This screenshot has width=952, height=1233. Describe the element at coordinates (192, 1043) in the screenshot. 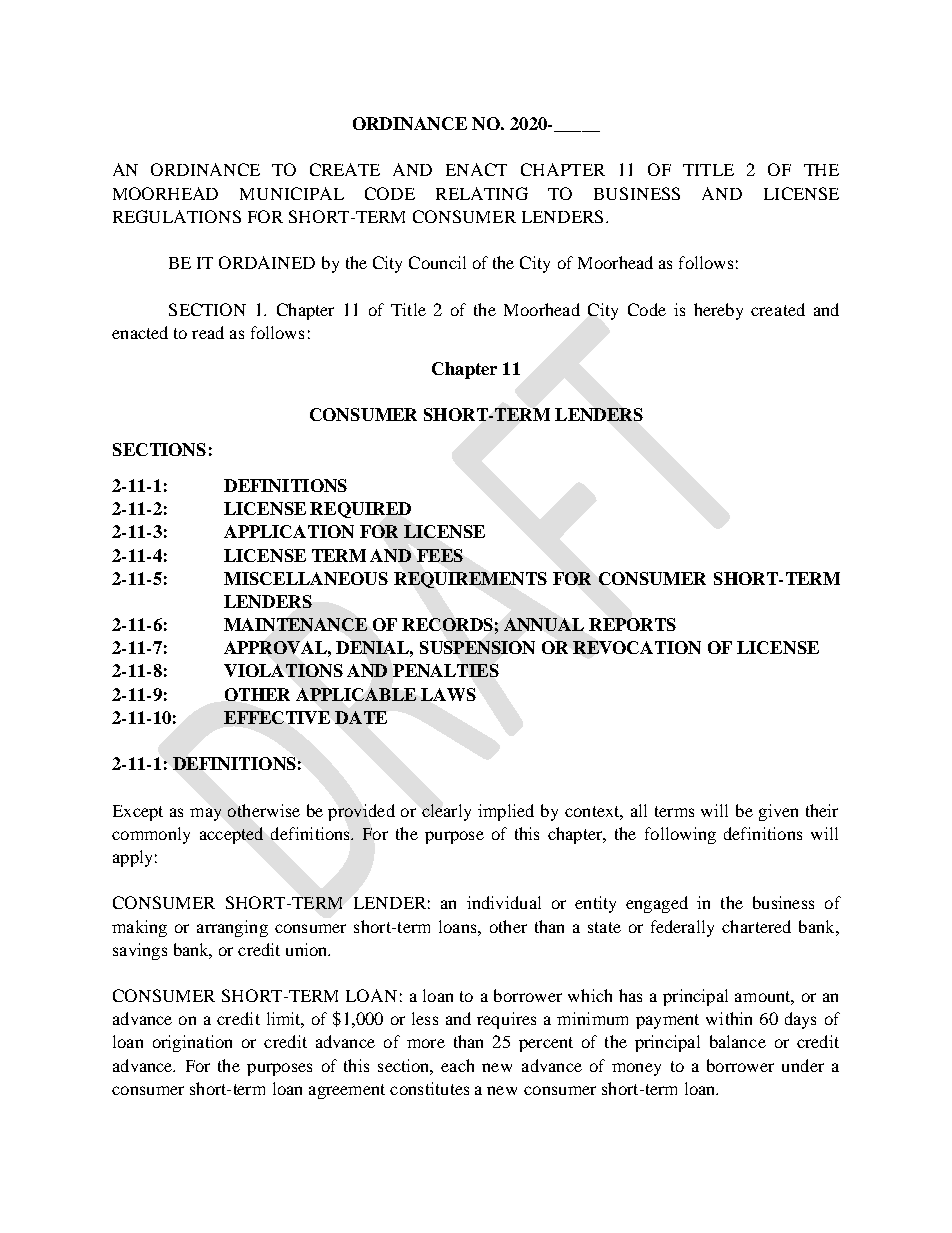

I see `origination` at that location.
